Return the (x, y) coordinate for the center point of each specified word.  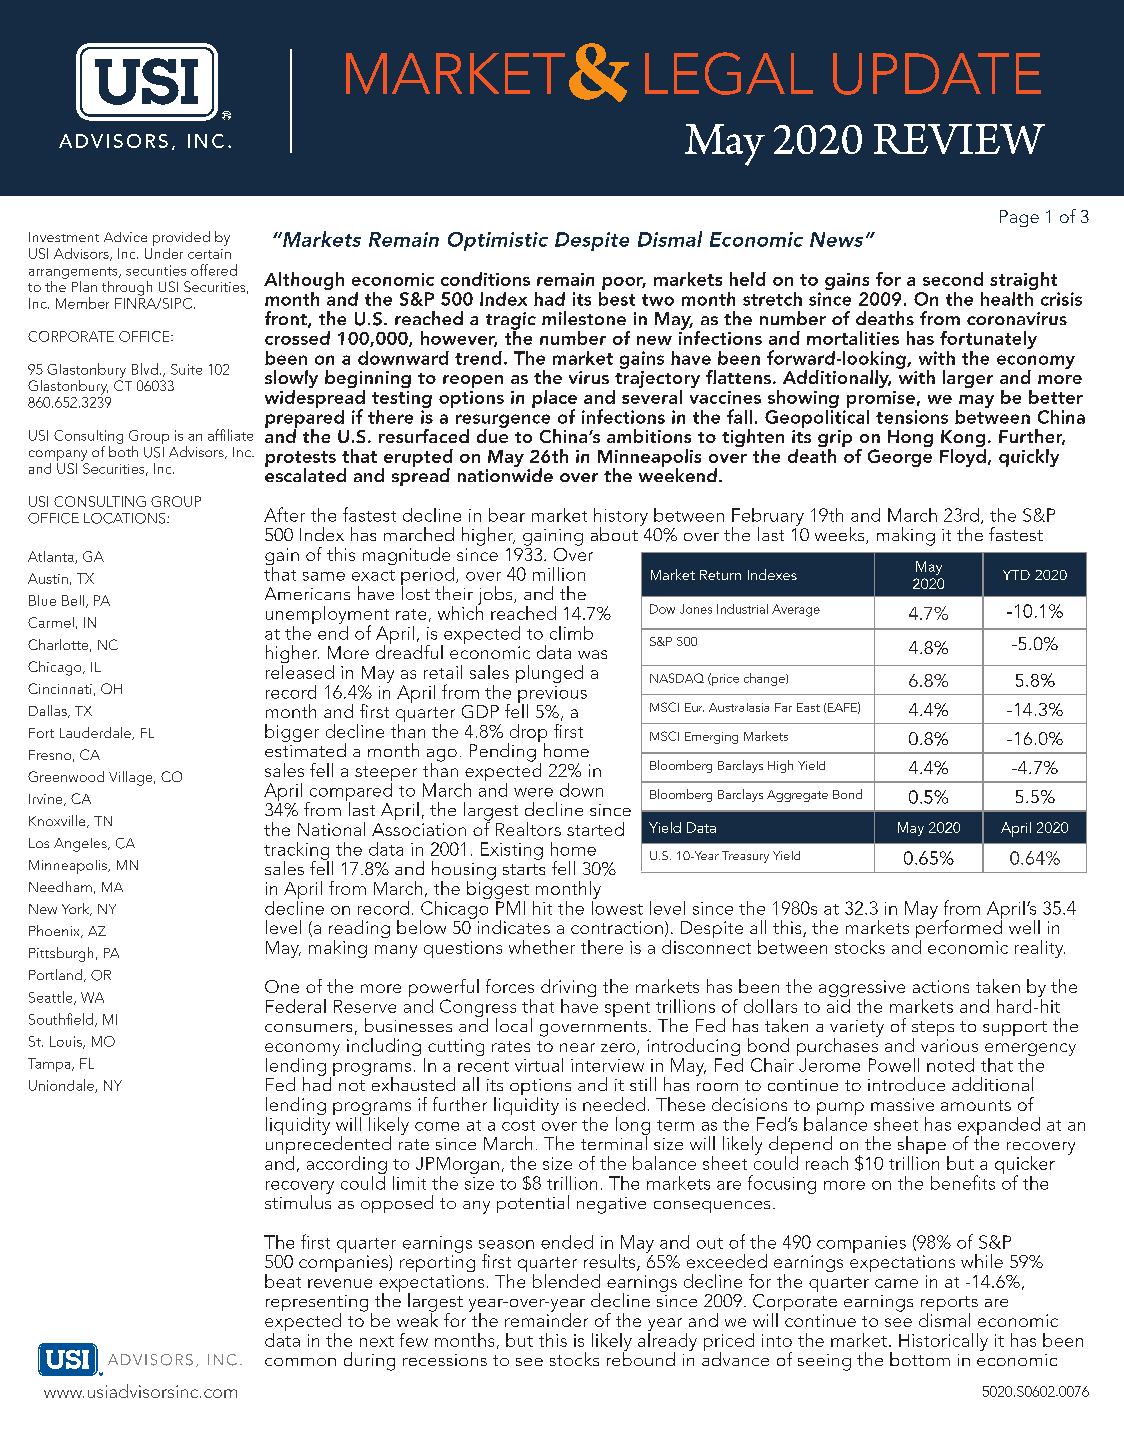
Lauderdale (96, 733)
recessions (445, 1360)
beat (283, 1281)
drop (527, 734)
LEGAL (729, 73)
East (808, 707)
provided (181, 238)
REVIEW (959, 139)
